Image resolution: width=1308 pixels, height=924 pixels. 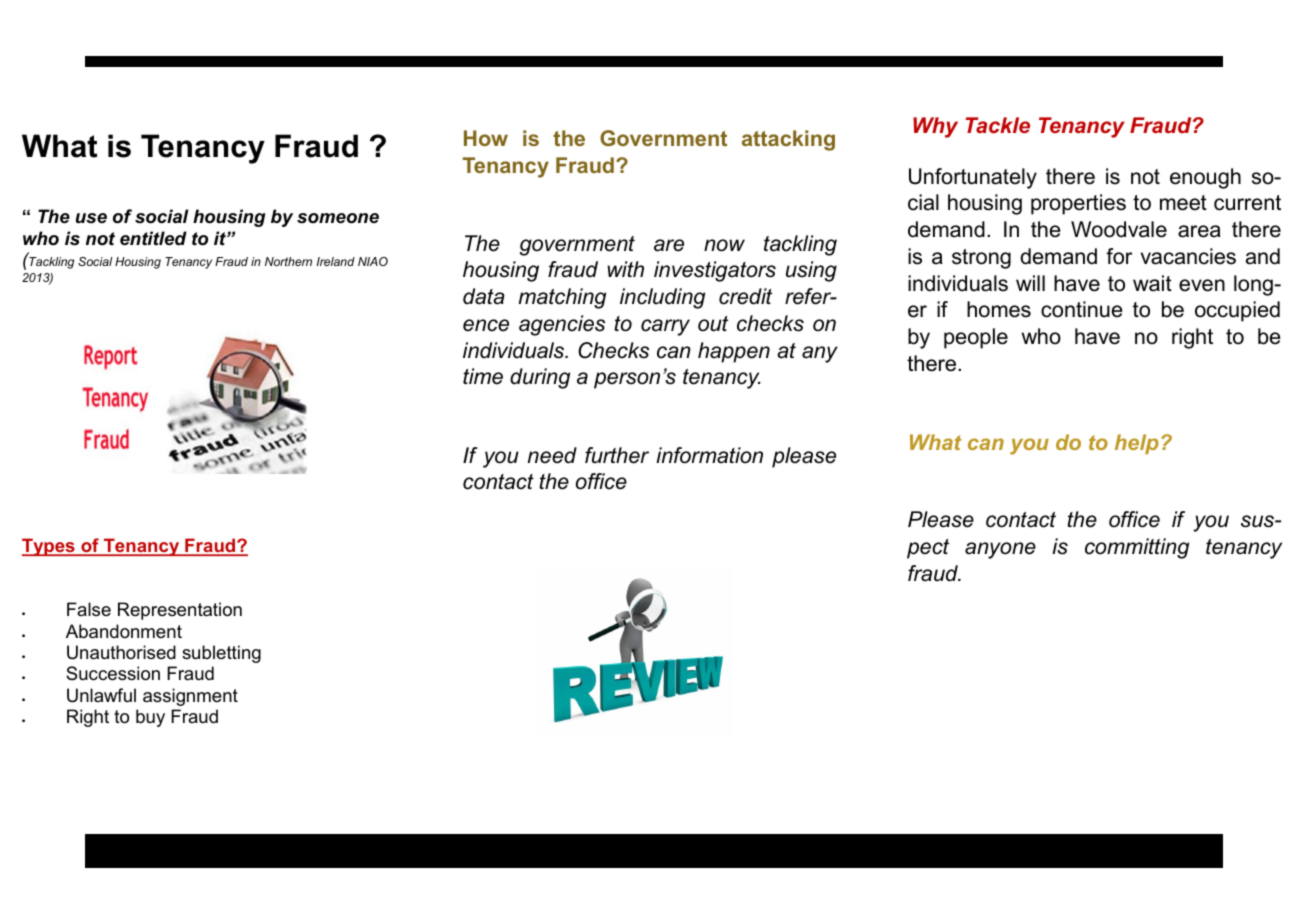 I want to click on further, so click(x=617, y=455).
